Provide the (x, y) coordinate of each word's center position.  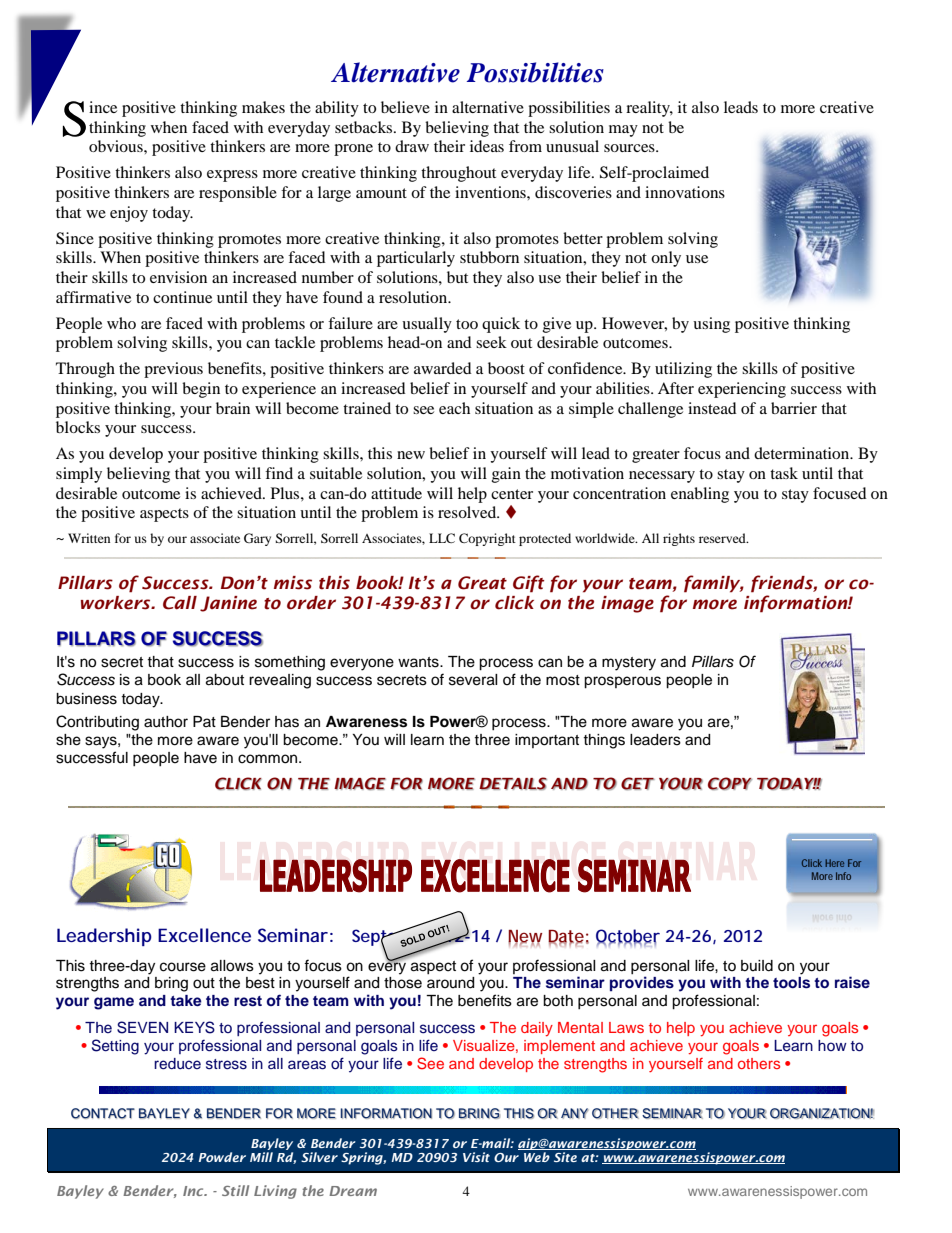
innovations (685, 192)
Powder (222, 1157)
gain (506, 475)
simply (79, 475)
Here (834, 863)
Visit (476, 1157)
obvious (117, 146)
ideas (487, 146)
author (166, 722)
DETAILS (513, 783)
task (784, 473)
